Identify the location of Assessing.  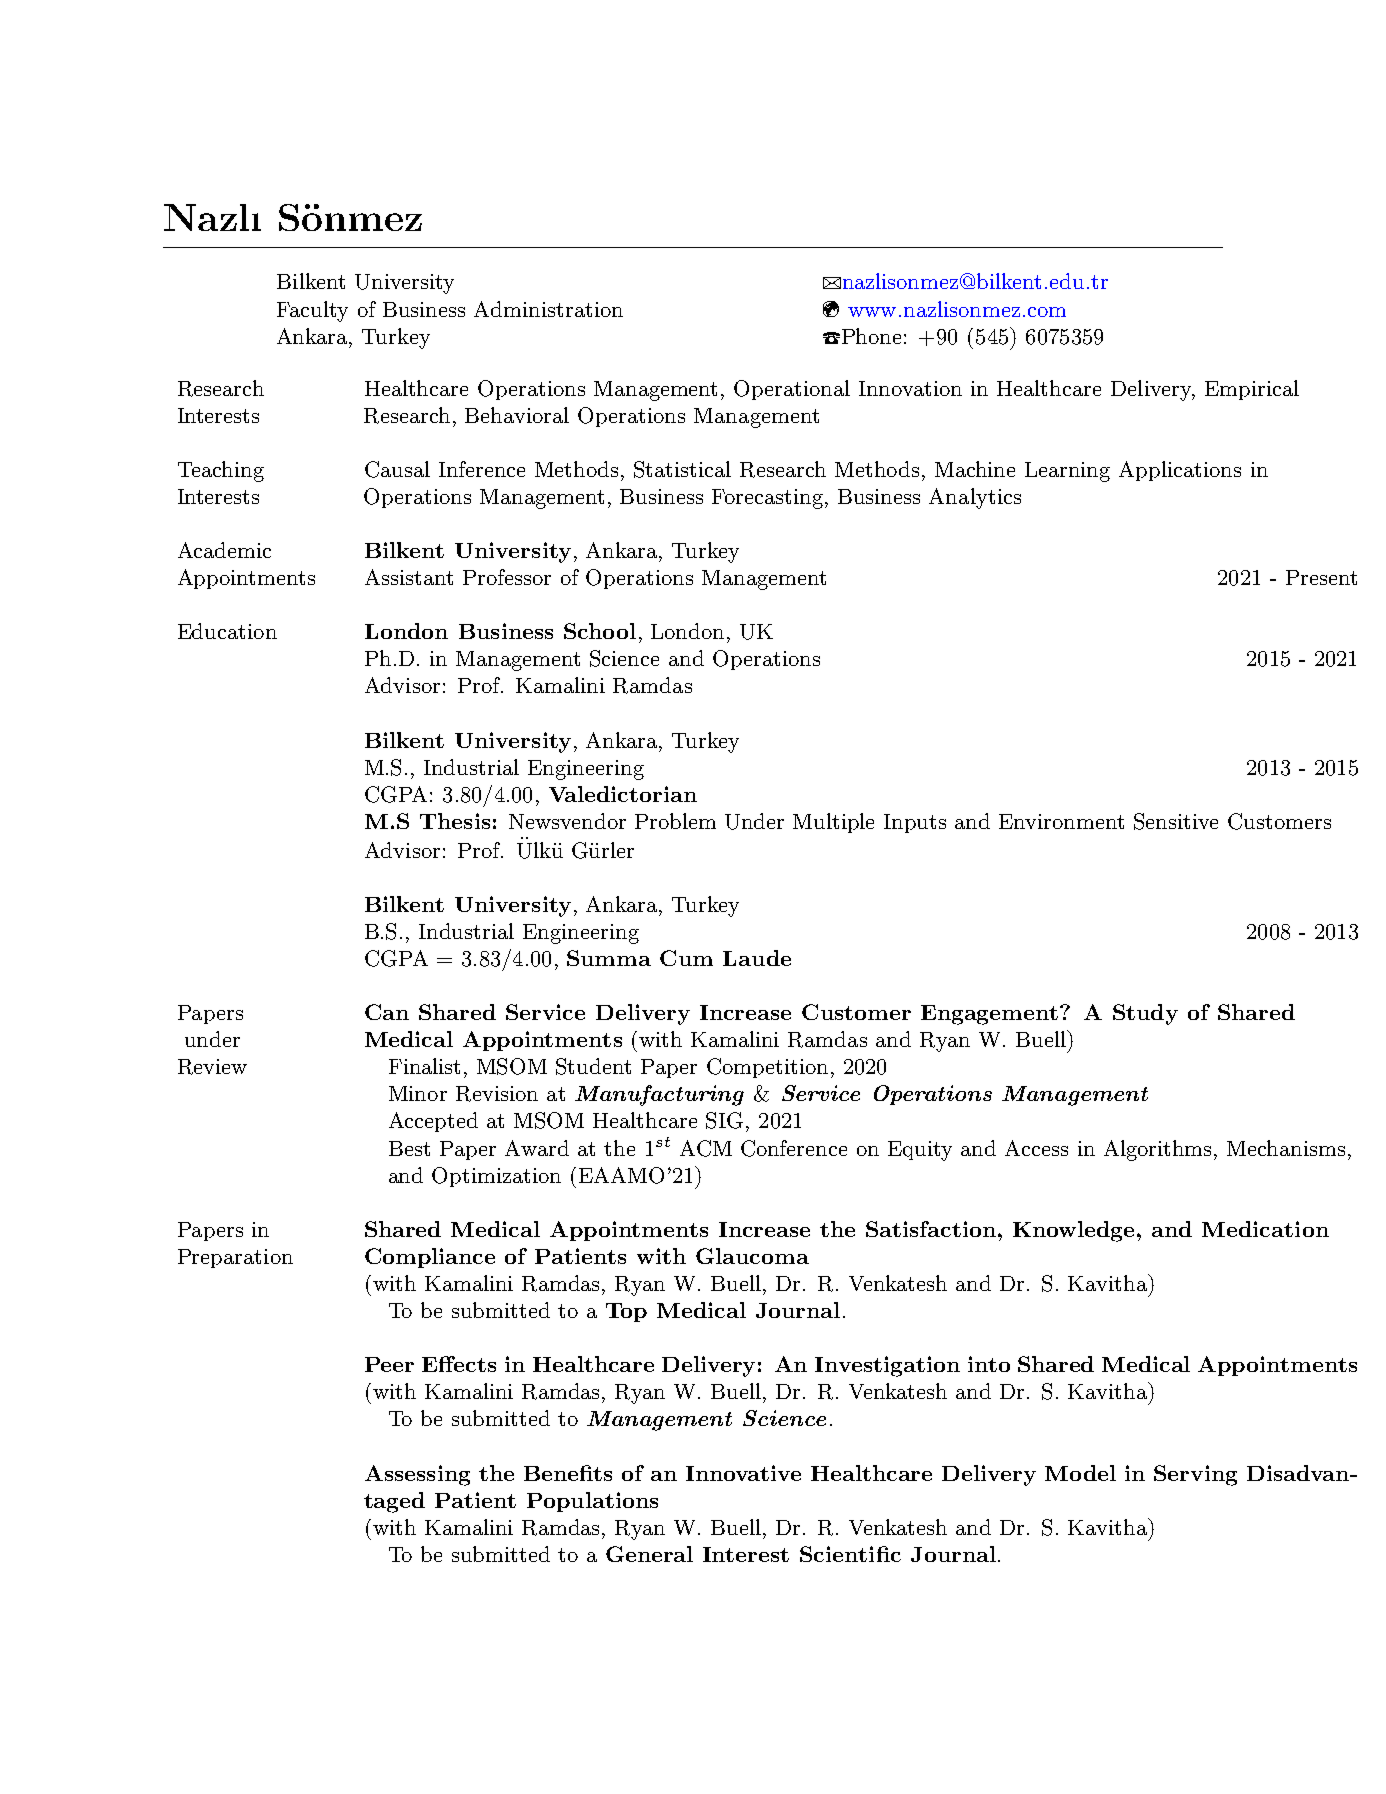
(417, 1475).
